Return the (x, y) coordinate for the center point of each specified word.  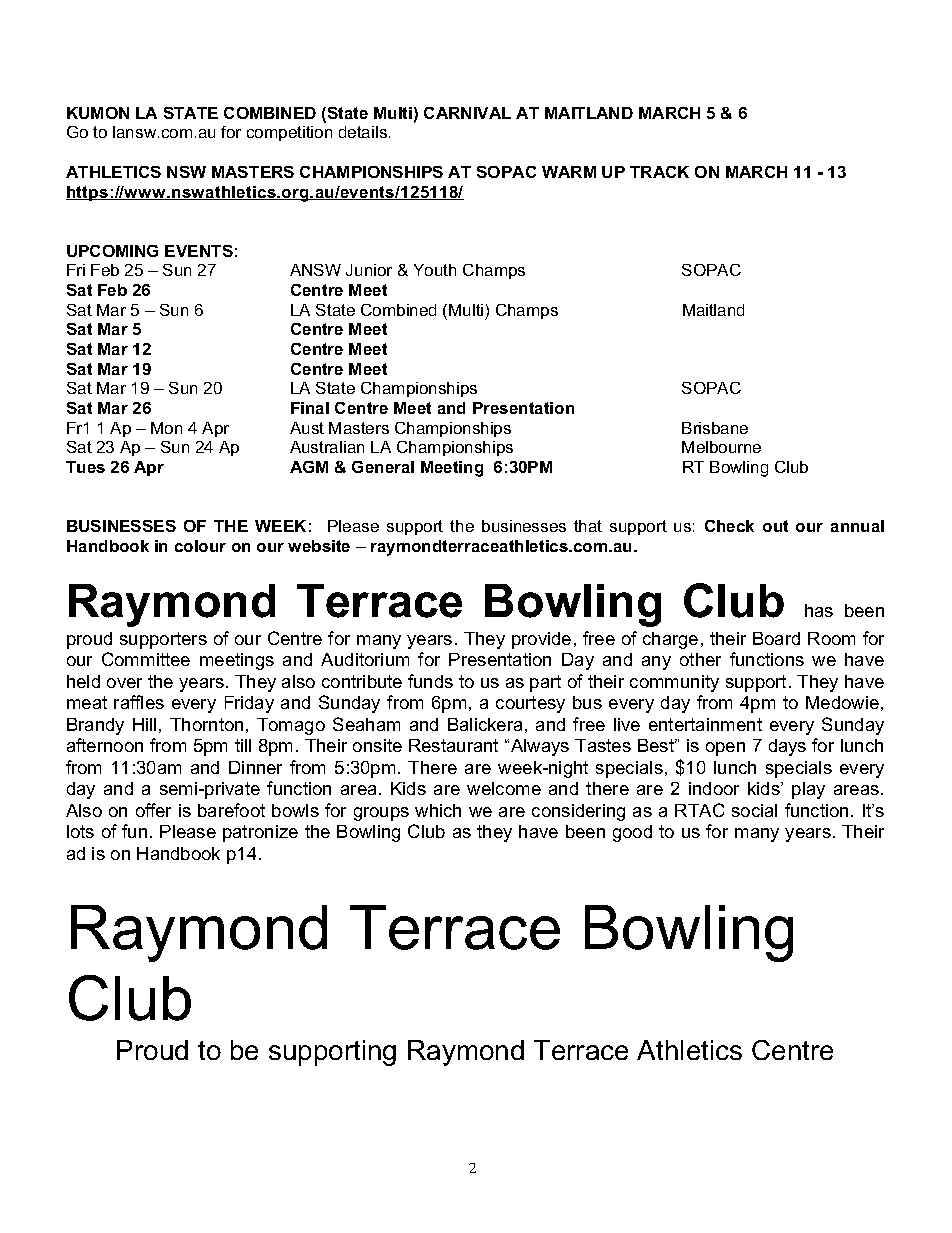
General (383, 467)
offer (153, 810)
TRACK (659, 172)
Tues (85, 467)
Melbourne (721, 447)
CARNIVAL (467, 113)
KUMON (98, 113)
